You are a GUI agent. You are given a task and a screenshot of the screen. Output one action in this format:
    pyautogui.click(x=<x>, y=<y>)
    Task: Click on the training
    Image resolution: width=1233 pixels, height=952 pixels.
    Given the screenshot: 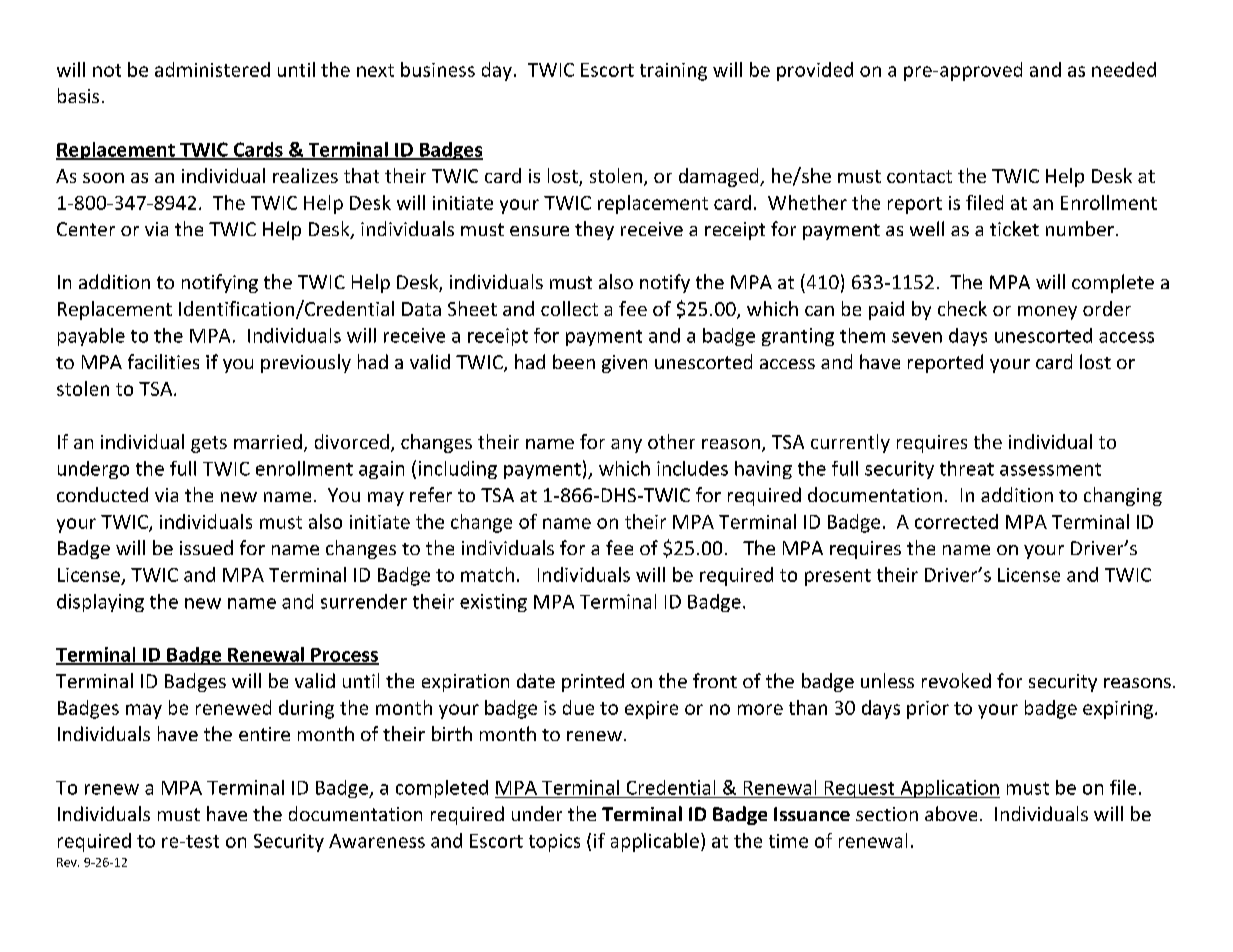 What is the action you would take?
    pyautogui.click(x=673, y=72)
